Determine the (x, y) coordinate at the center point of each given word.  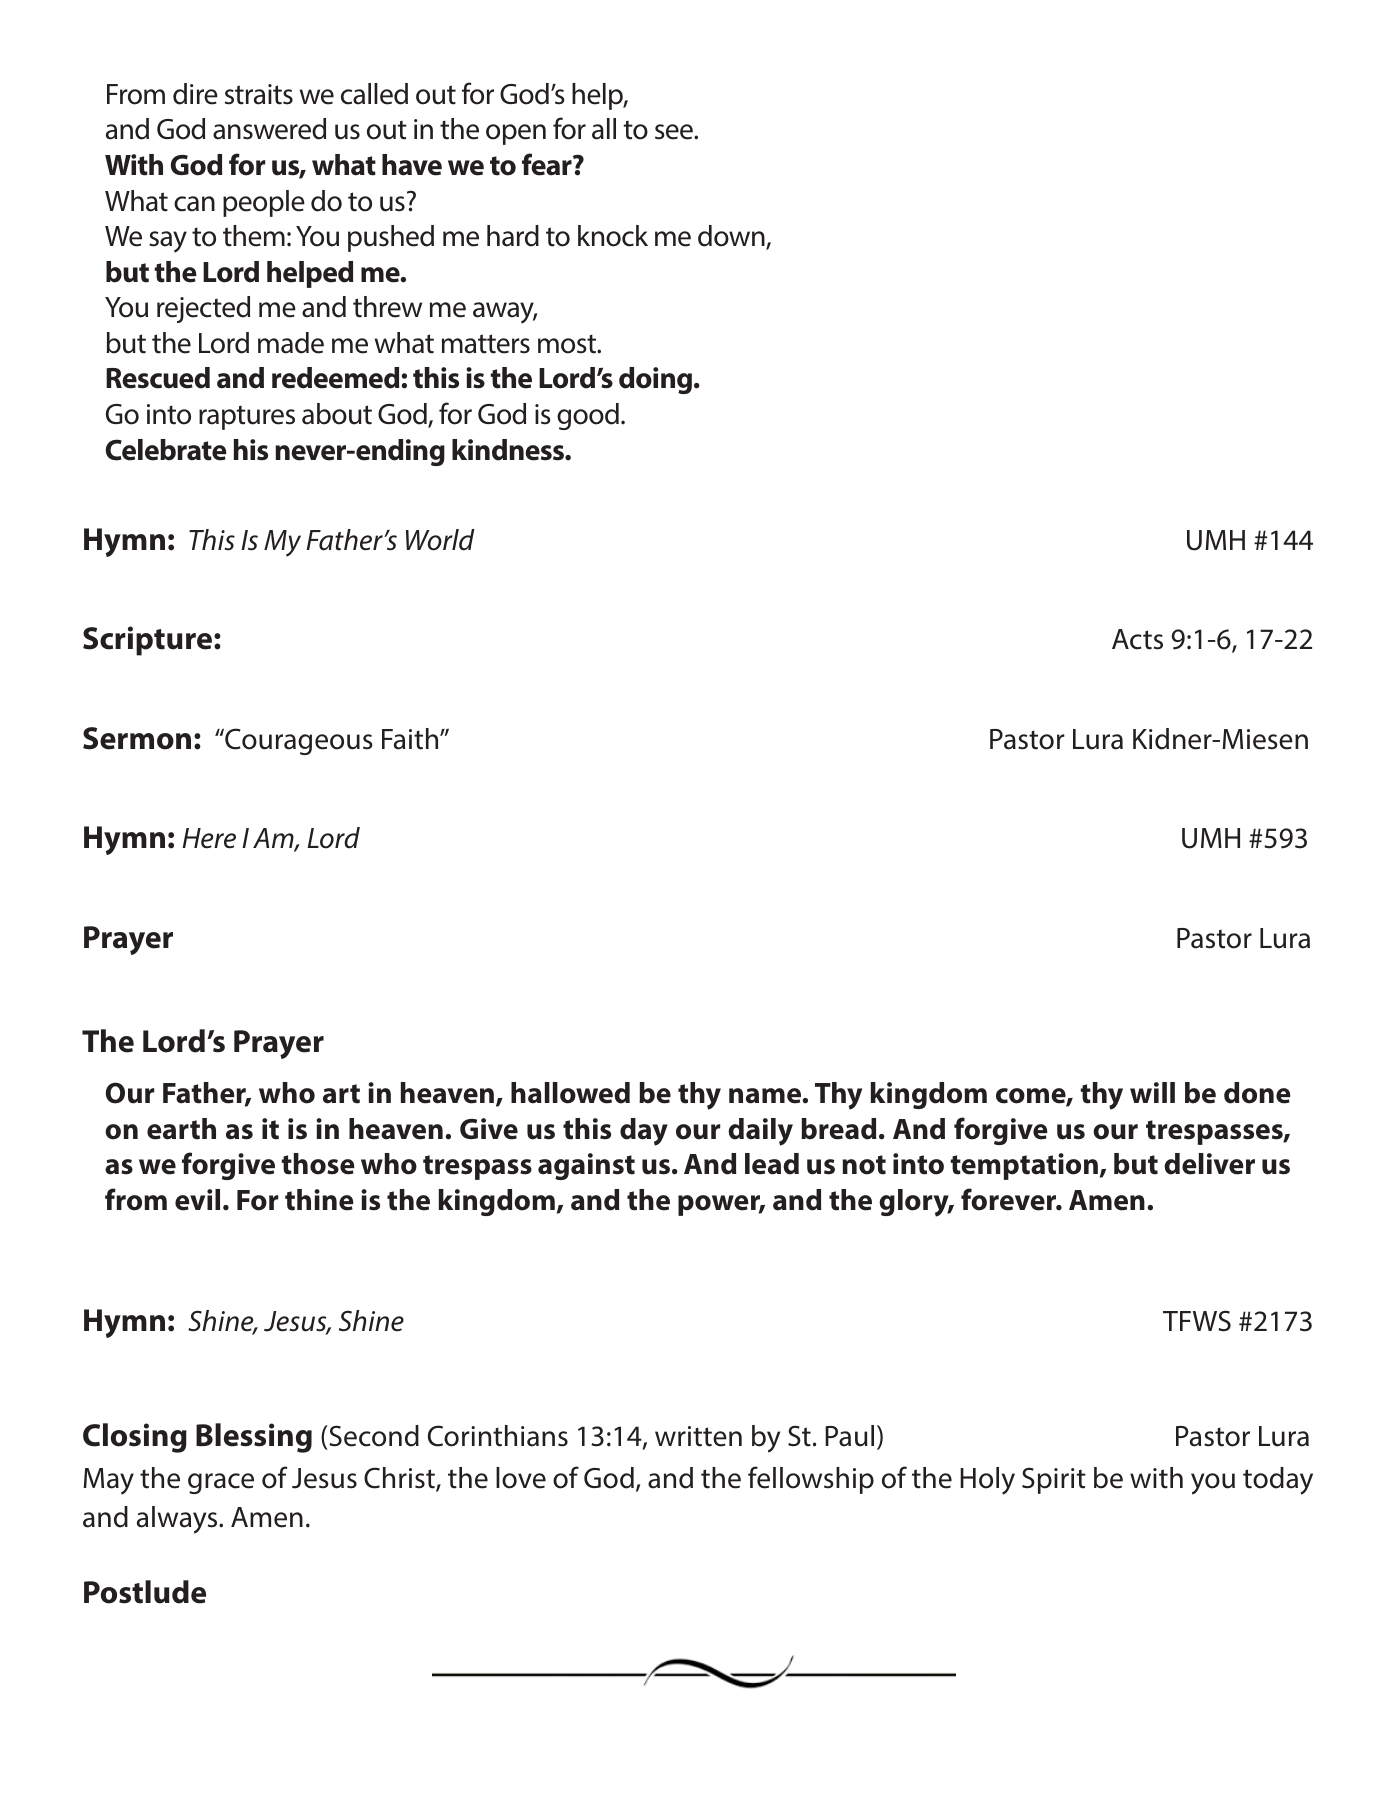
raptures (247, 417)
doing (655, 380)
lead (772, 1164)
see (675, 132)
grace (221, 1483)
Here (209, 838)
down (732, 237)
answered (269, 129)
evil (197, 1200)
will (1152, 1092)
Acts (1137, 639)
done (1257, 1093)
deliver (1209, 1164)
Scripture (149, 641)
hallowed (570, 1093)
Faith (411, 739)
